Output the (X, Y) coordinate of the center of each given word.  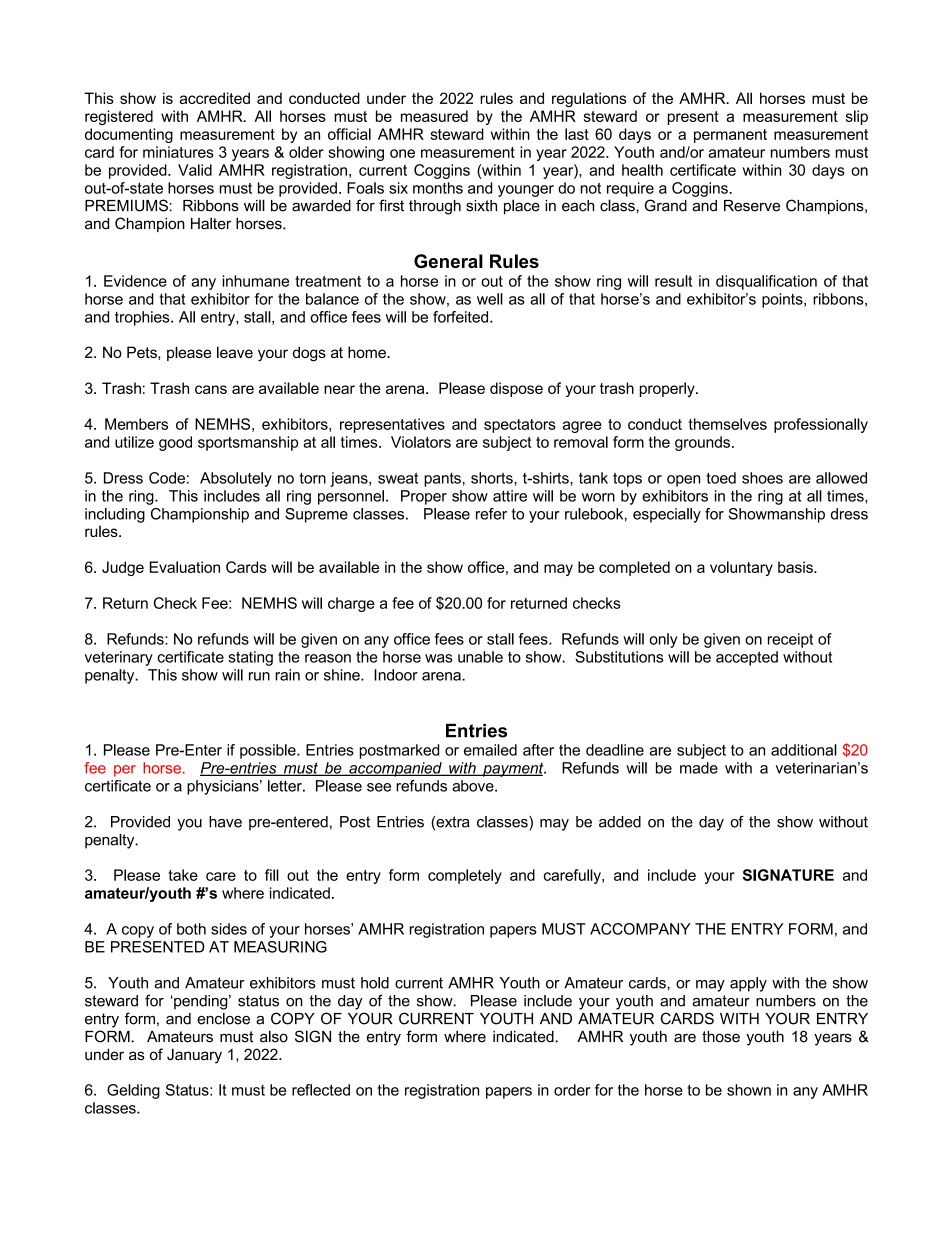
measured (434, 116)
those (721, 1037)
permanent (730, 136)
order (572, 1090)
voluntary (741, 568)
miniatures (178, 152)
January (194, 1056)
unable (480, 657)
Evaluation (185, 567)
